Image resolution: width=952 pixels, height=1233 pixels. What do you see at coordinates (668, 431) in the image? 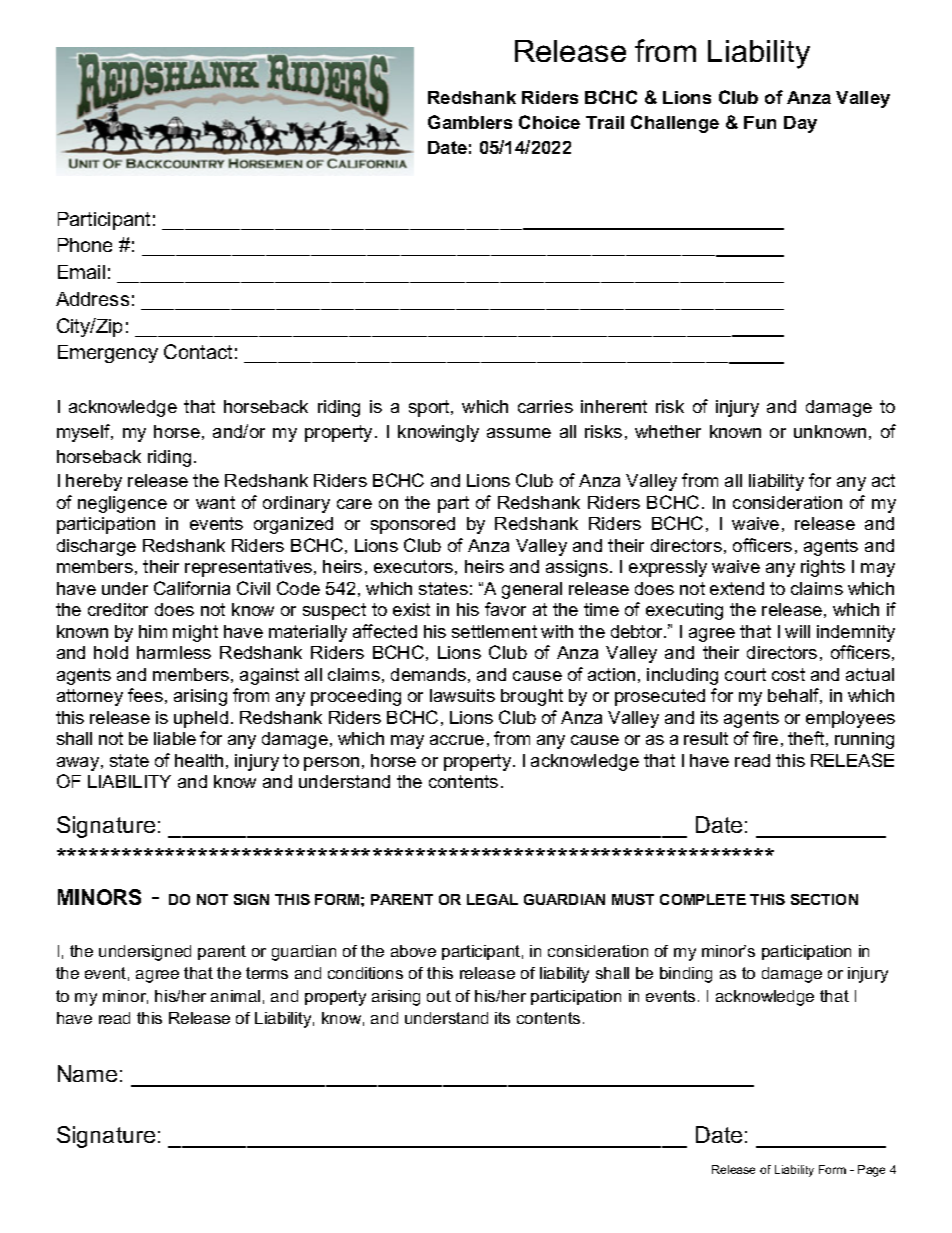
I see `whether` at bounding box center [668, 431].
